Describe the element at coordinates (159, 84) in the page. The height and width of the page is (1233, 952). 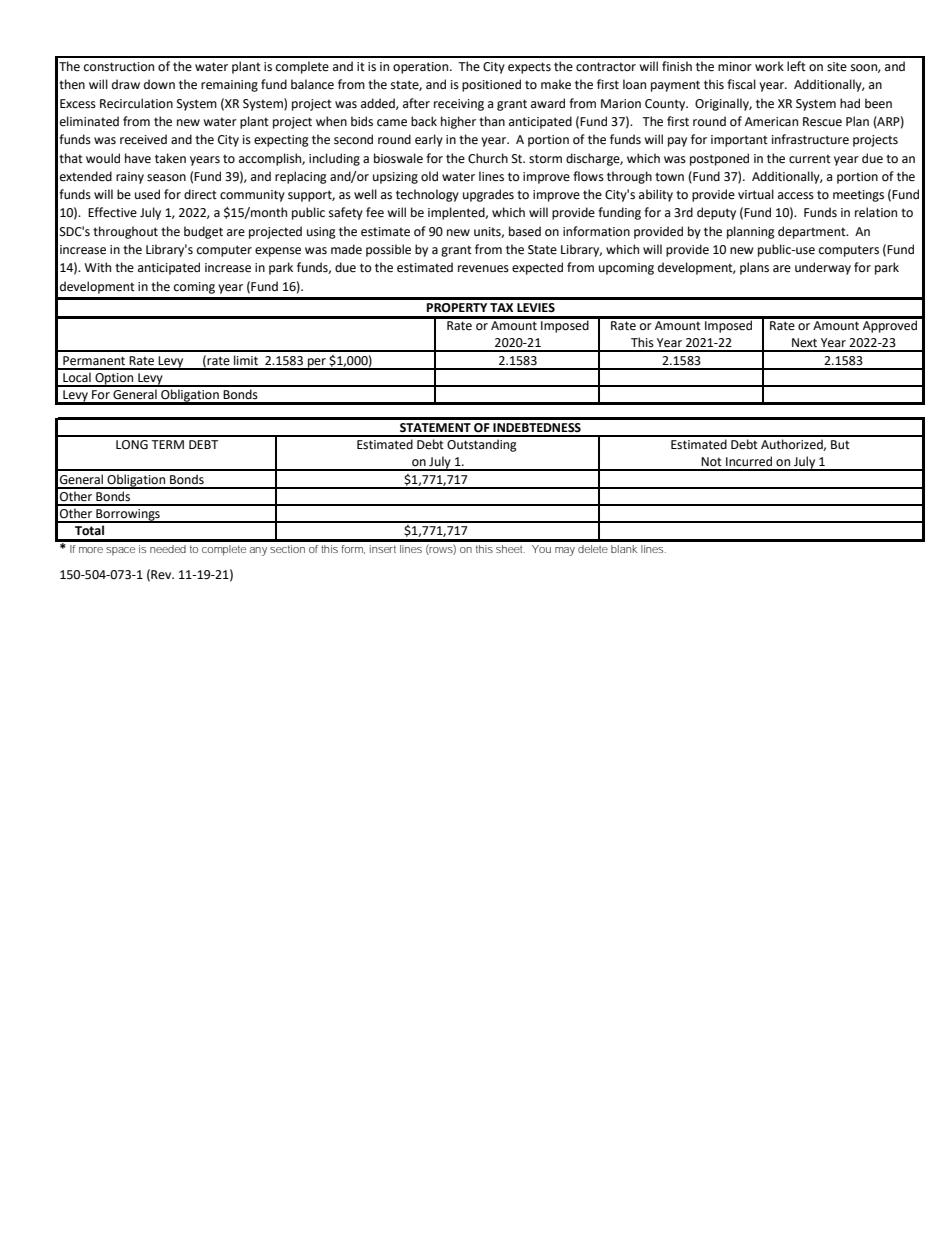
I see `down` at that location.
